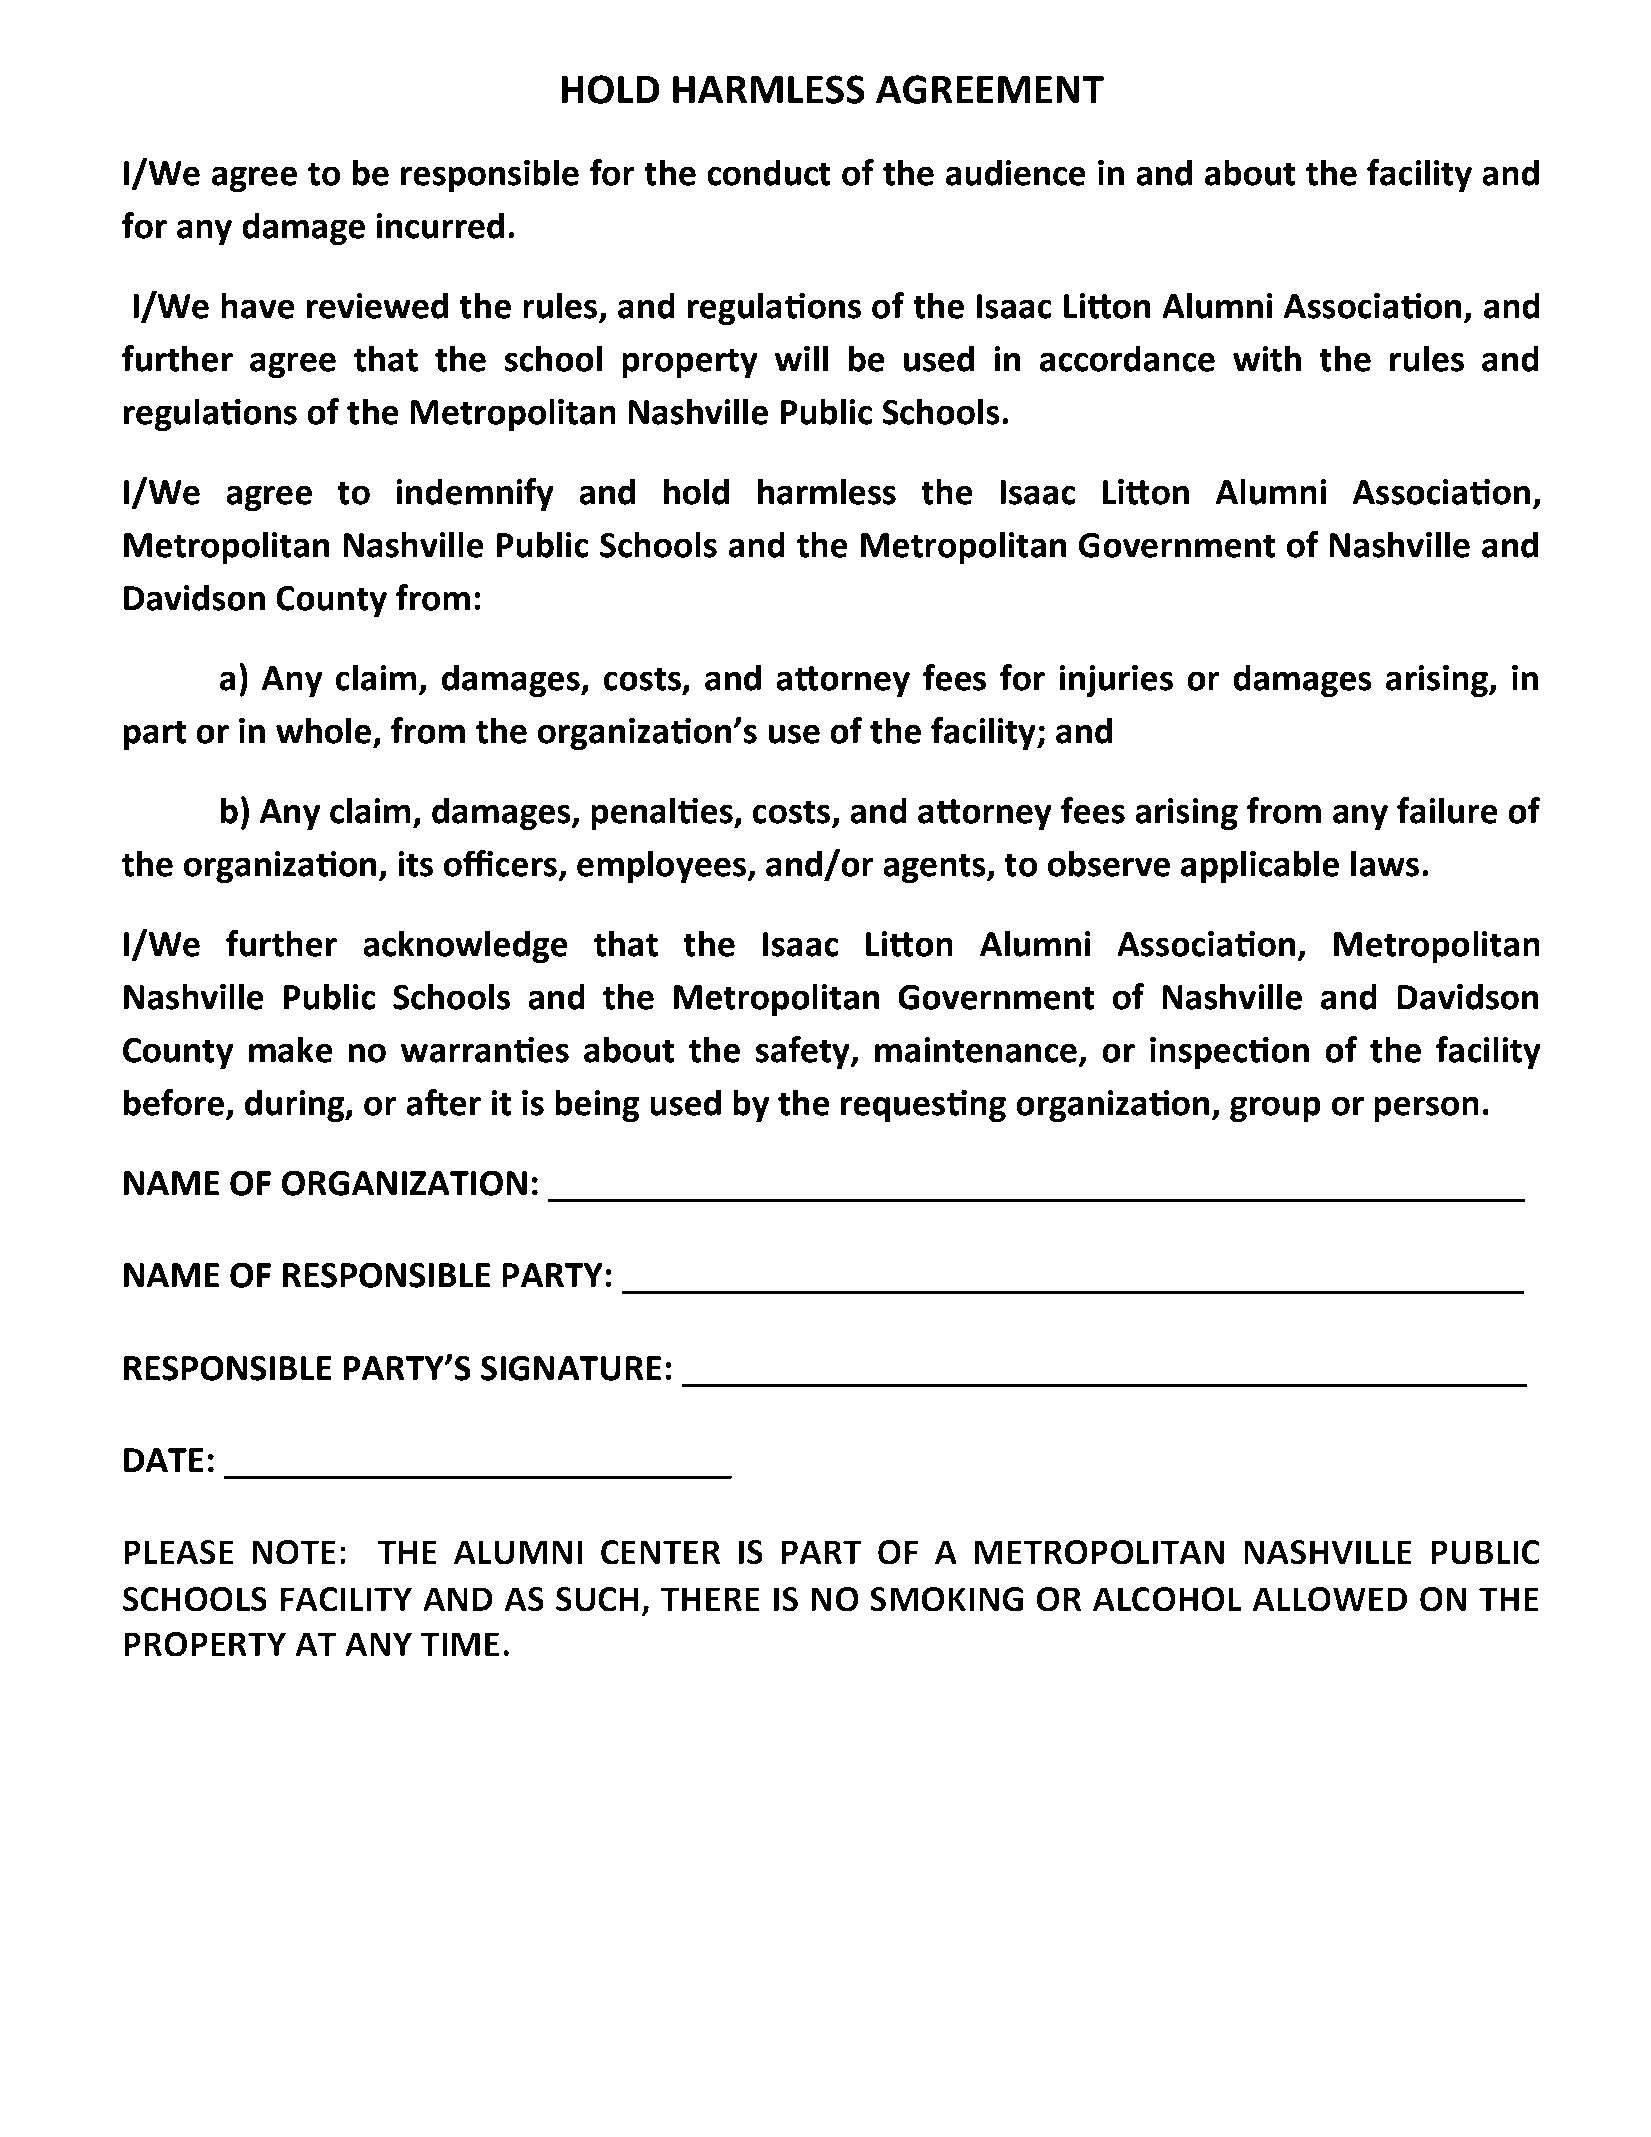 The height and width of the screenshot is (2137, 1651). Describe the element at coordinates (296, 1105) in the screenshot. I see `during` at that location.
